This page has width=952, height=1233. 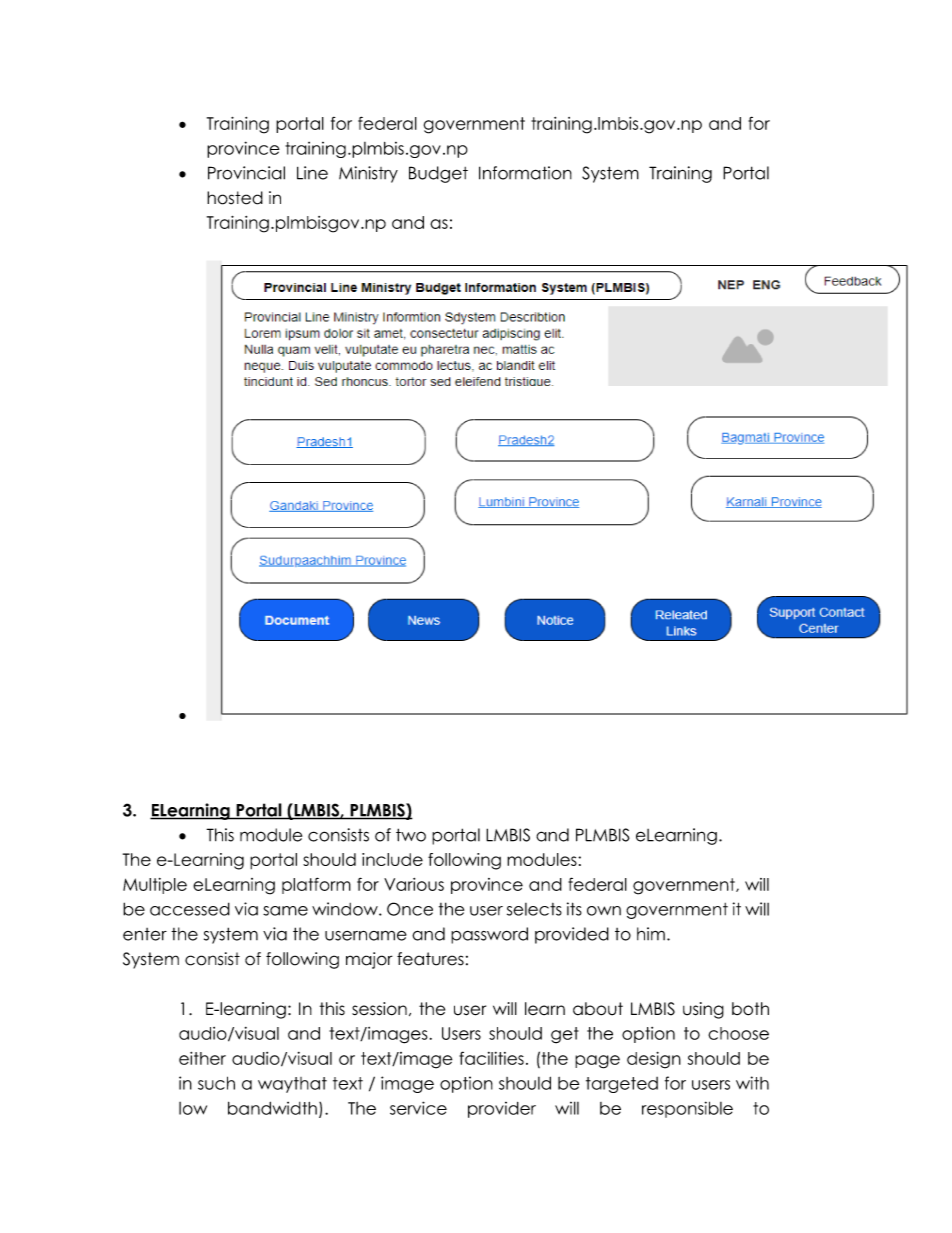 What do you see at coordinates (438, 174) in the page?
I see `Budget` at bounding box center [438, 174].
